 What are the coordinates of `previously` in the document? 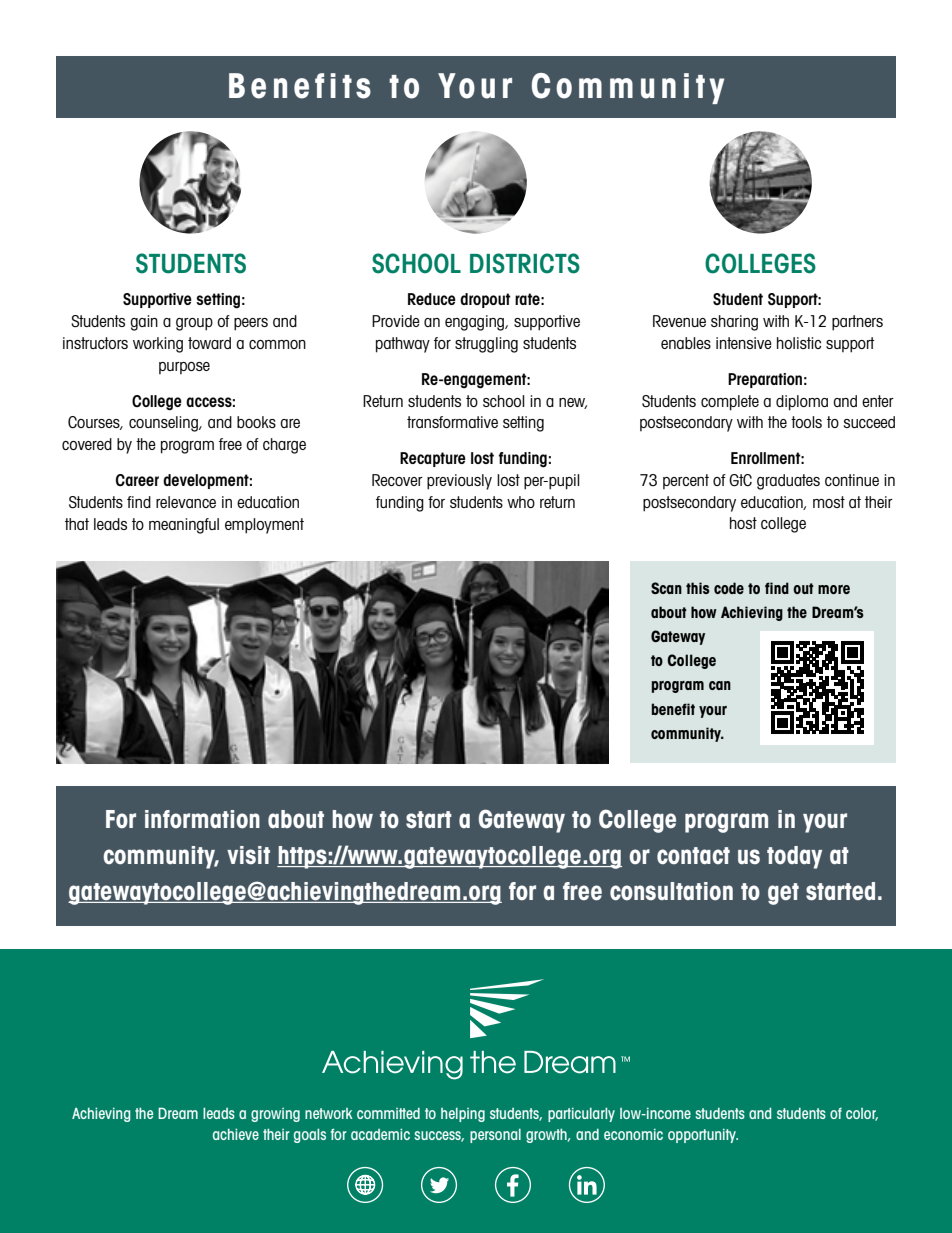 It's located at (459, 482).
